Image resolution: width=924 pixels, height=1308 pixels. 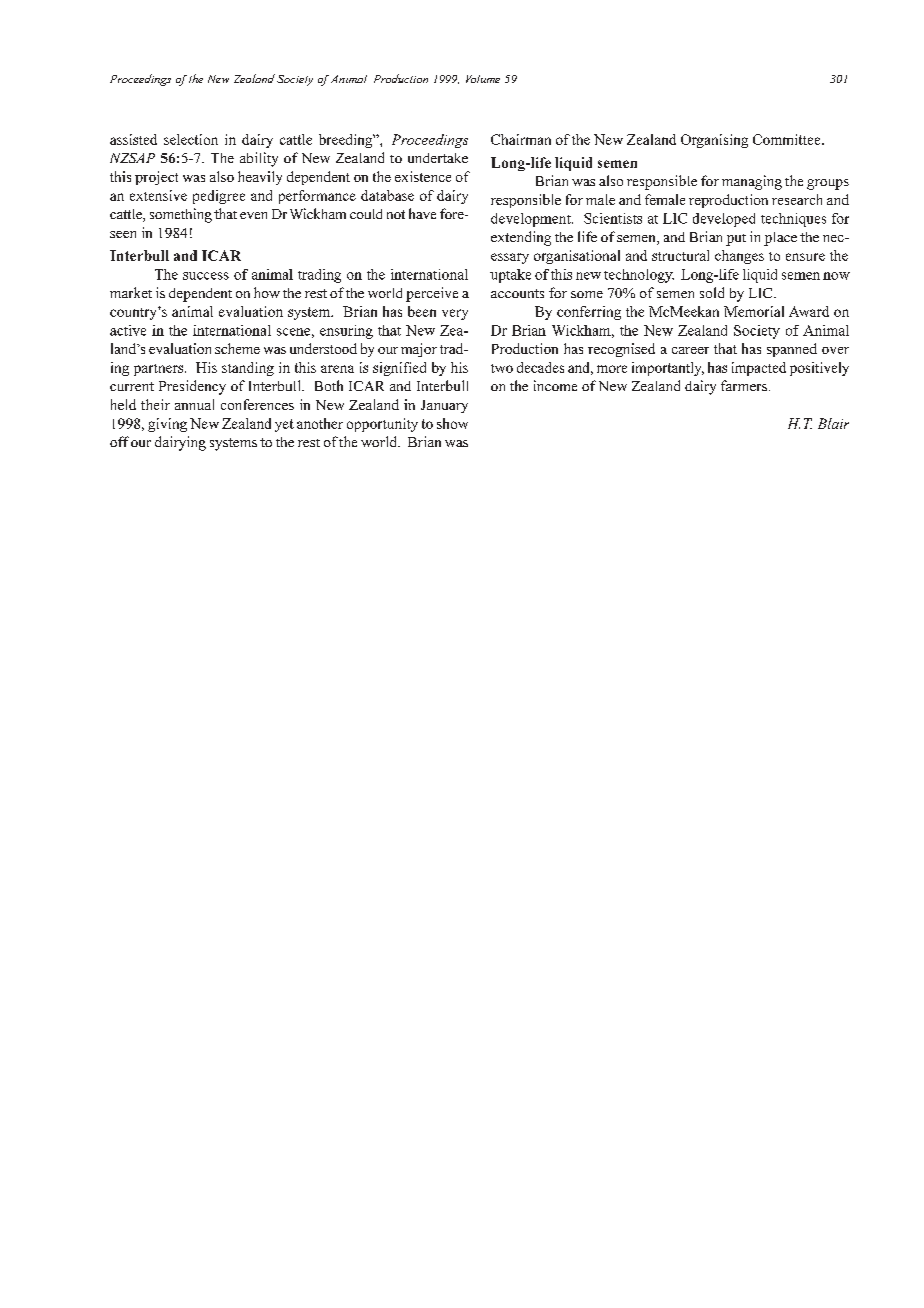 I want to click on success, so click(x=206, y=276).
